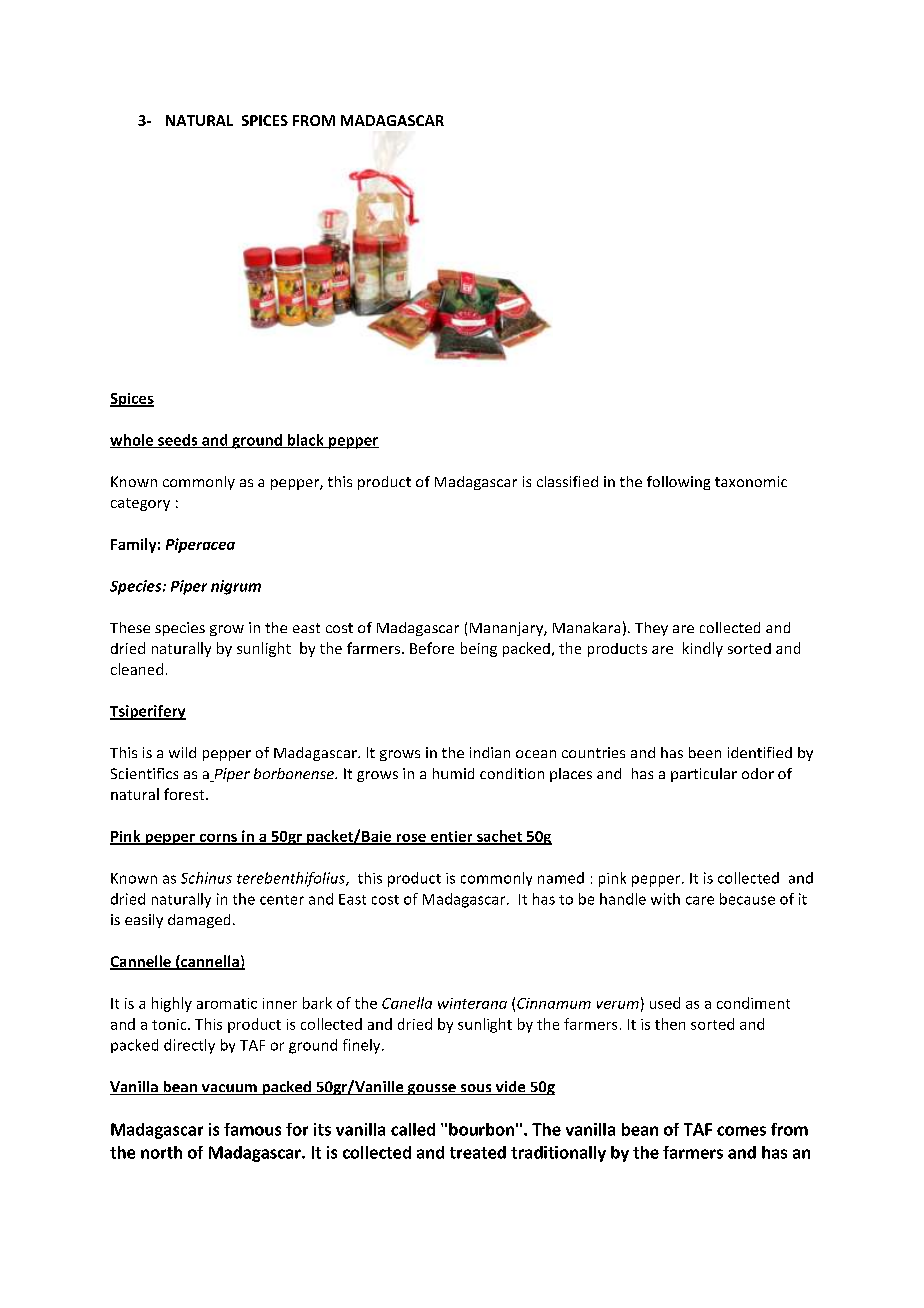 This screenshot has width=924, height=1308. Describe the element at coordinates (130, 627) in the screenshot. I see `These` at that location.
